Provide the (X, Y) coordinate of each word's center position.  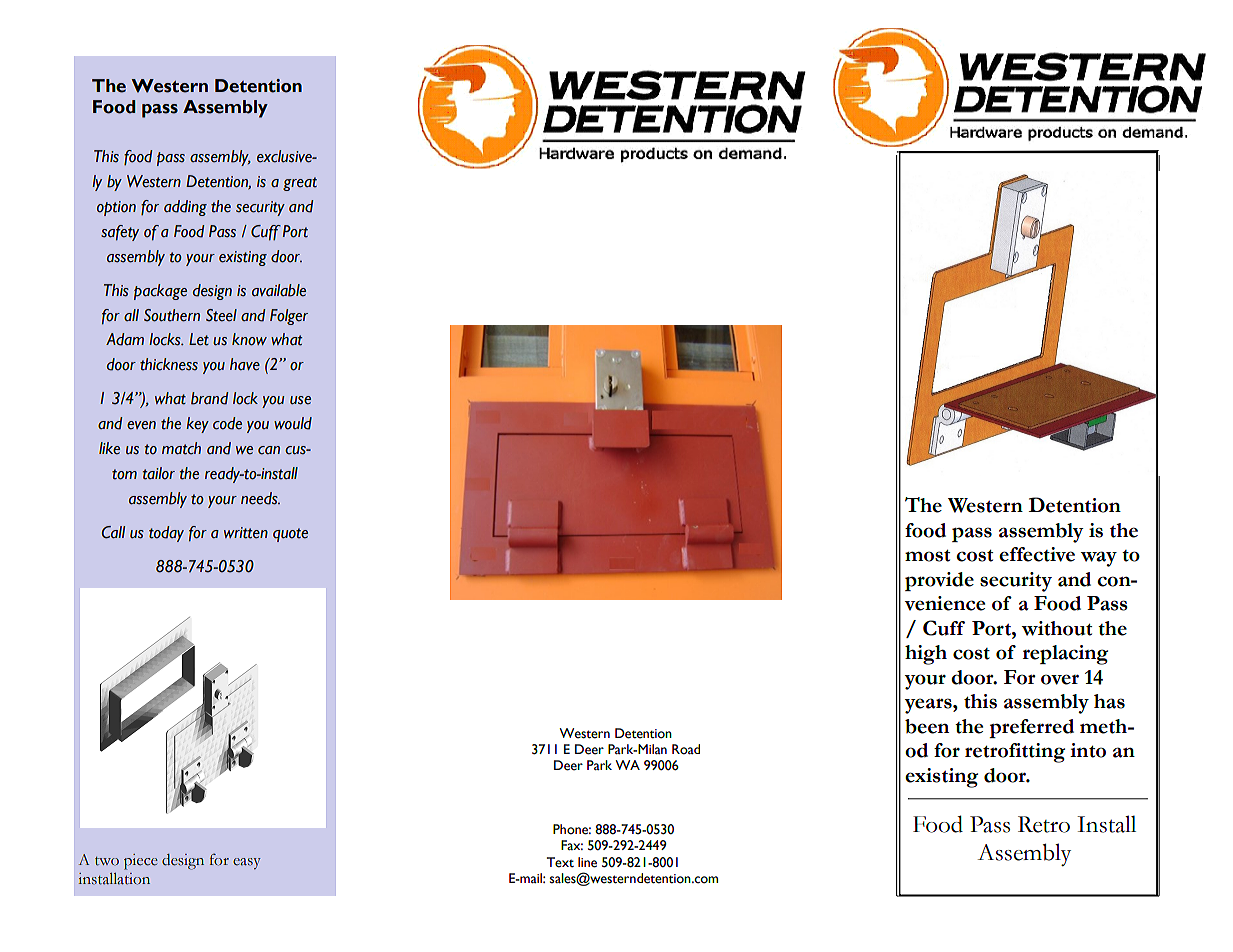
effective (1037, 554)
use (300, 400)
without (1057, 628)
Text (560, 862)
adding (185, 208)
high (926, 655)
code (227, 423)
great (300, 184)
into (1088, 750)
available (279, 290)
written (246, 533)
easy (247, 863)
